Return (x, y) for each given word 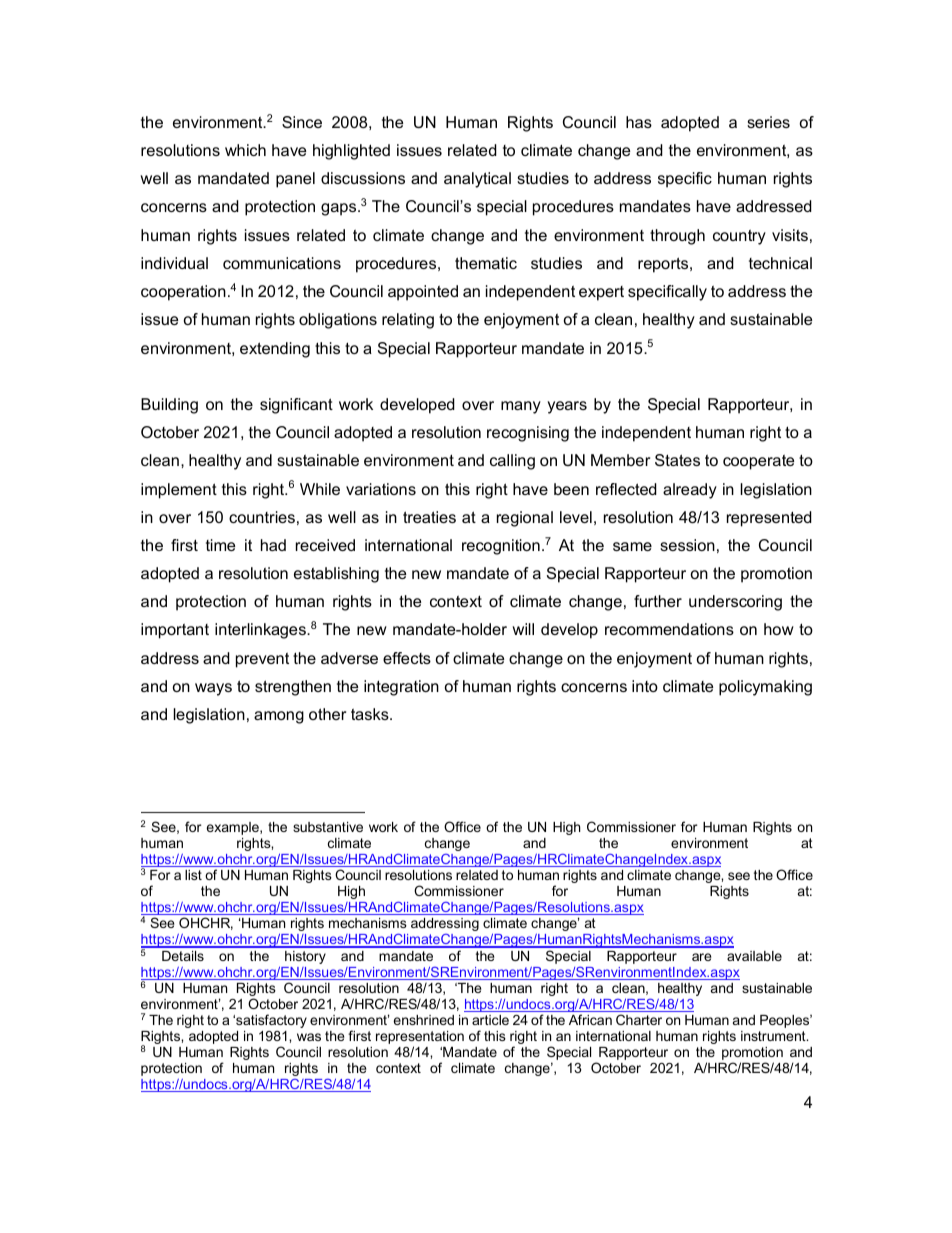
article (490, 1020)
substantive (328, 827)
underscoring (735, 603)
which (245, 150)
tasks (371, 714)
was (309, 1037)
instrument (774, 1036)
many (521, 407)
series (768, 122)
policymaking (765, 688)
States (677, 460)
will (523, 629)
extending (275, 350)
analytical (477, 180)
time (220, 545)
